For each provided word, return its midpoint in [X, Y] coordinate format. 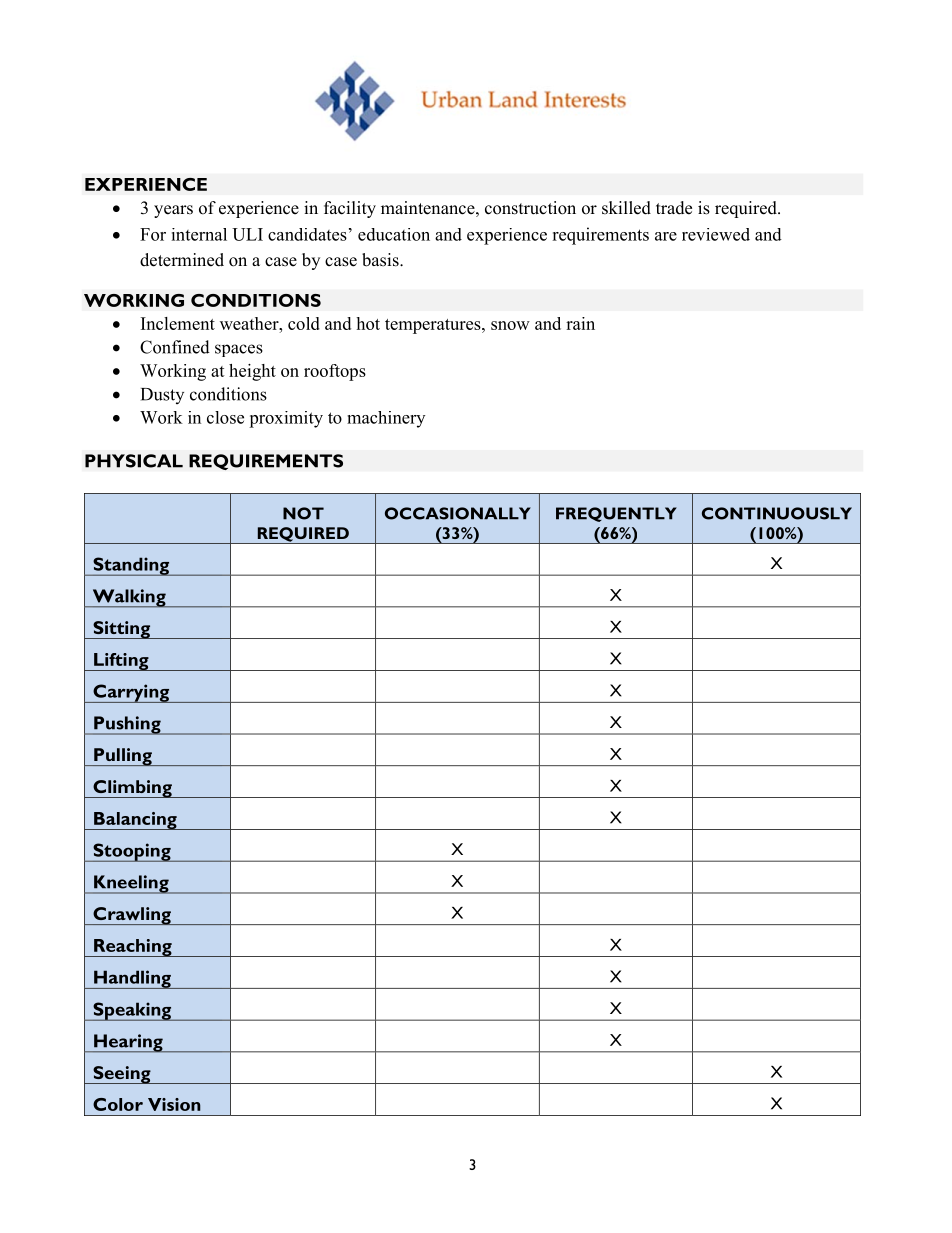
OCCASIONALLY [458, 513]
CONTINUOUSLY [777, 513]
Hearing [128, 1043]
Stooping [132, 852]
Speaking [132, 1011]
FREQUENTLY [616, 514]
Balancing [135, 821]
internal [199, 234]
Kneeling [131, 884]
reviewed [716, 234]
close [225, 417]
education [394, 234]
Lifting [121, 662]
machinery [386, 419]
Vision [174, 1104]
